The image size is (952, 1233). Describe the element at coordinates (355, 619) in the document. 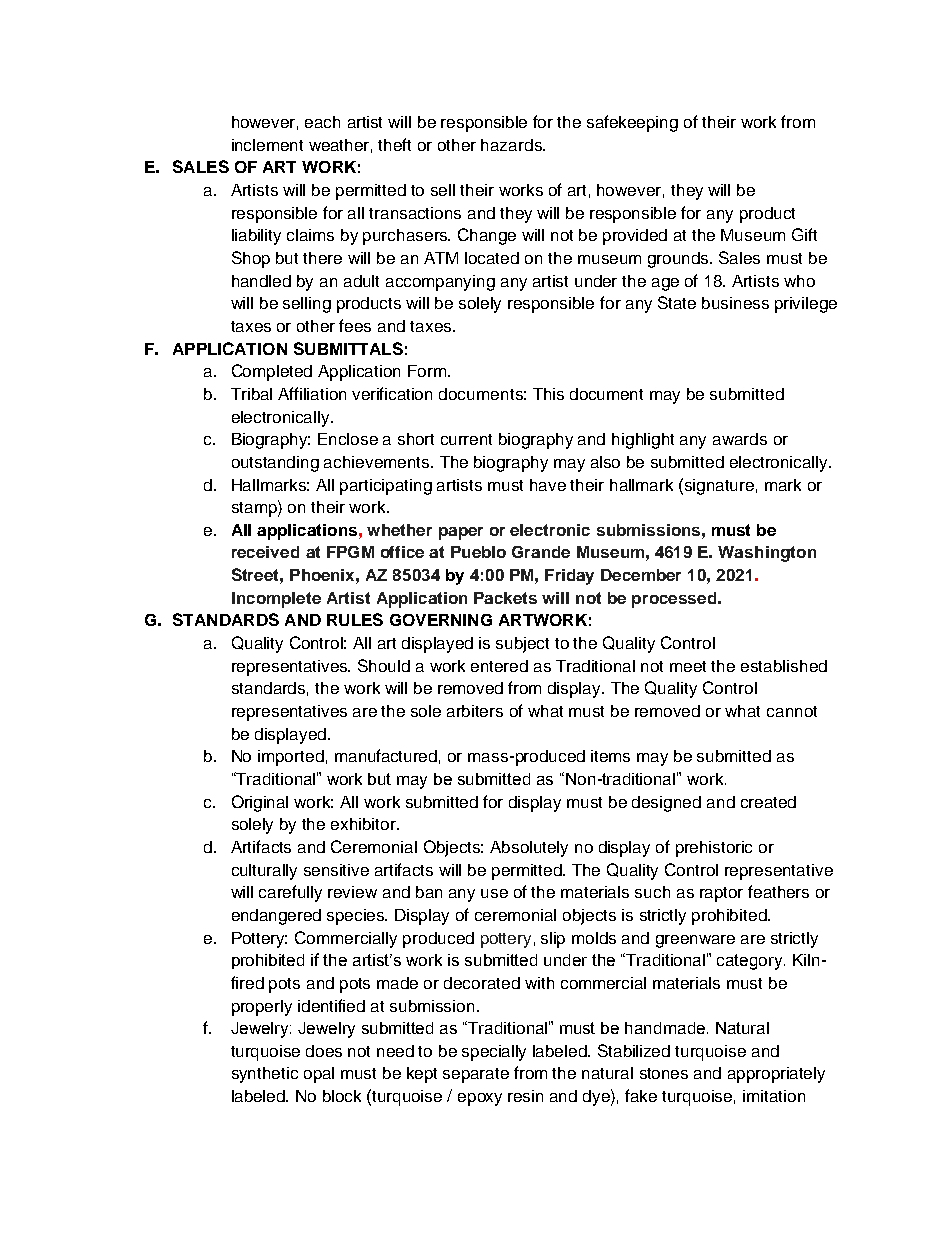

I see `RULES` at that location.
